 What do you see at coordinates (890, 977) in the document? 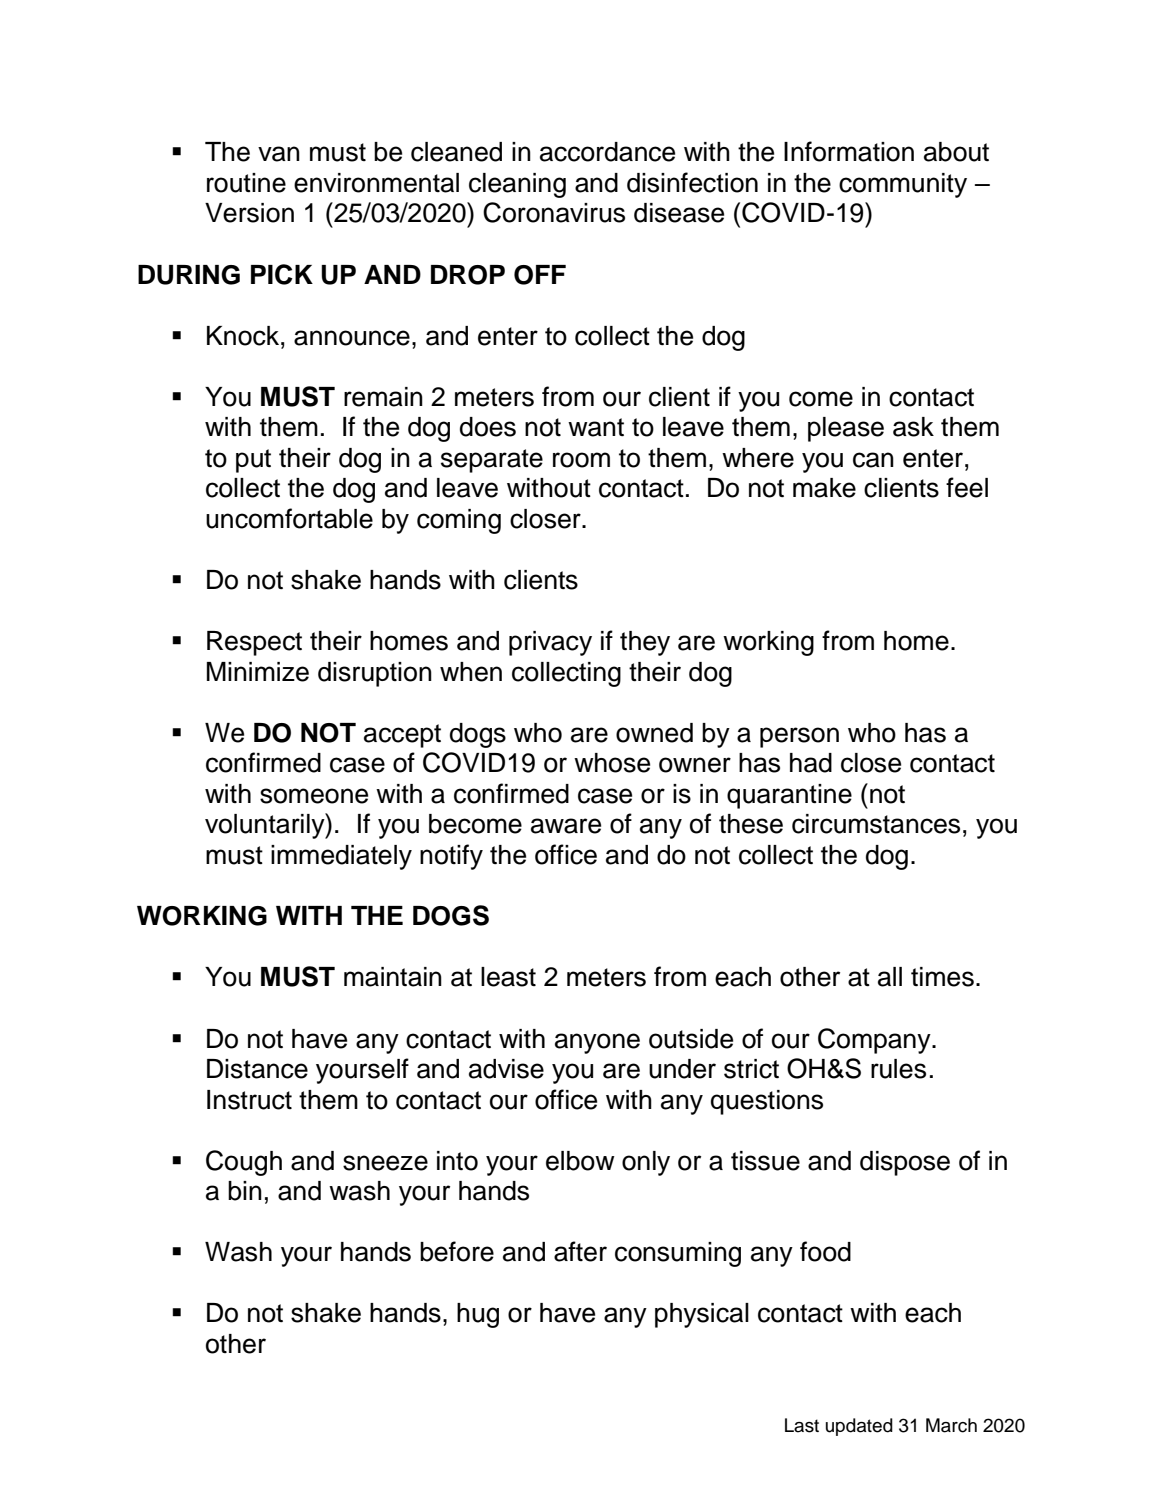
I see `all` at bounding box center [890, 977].
